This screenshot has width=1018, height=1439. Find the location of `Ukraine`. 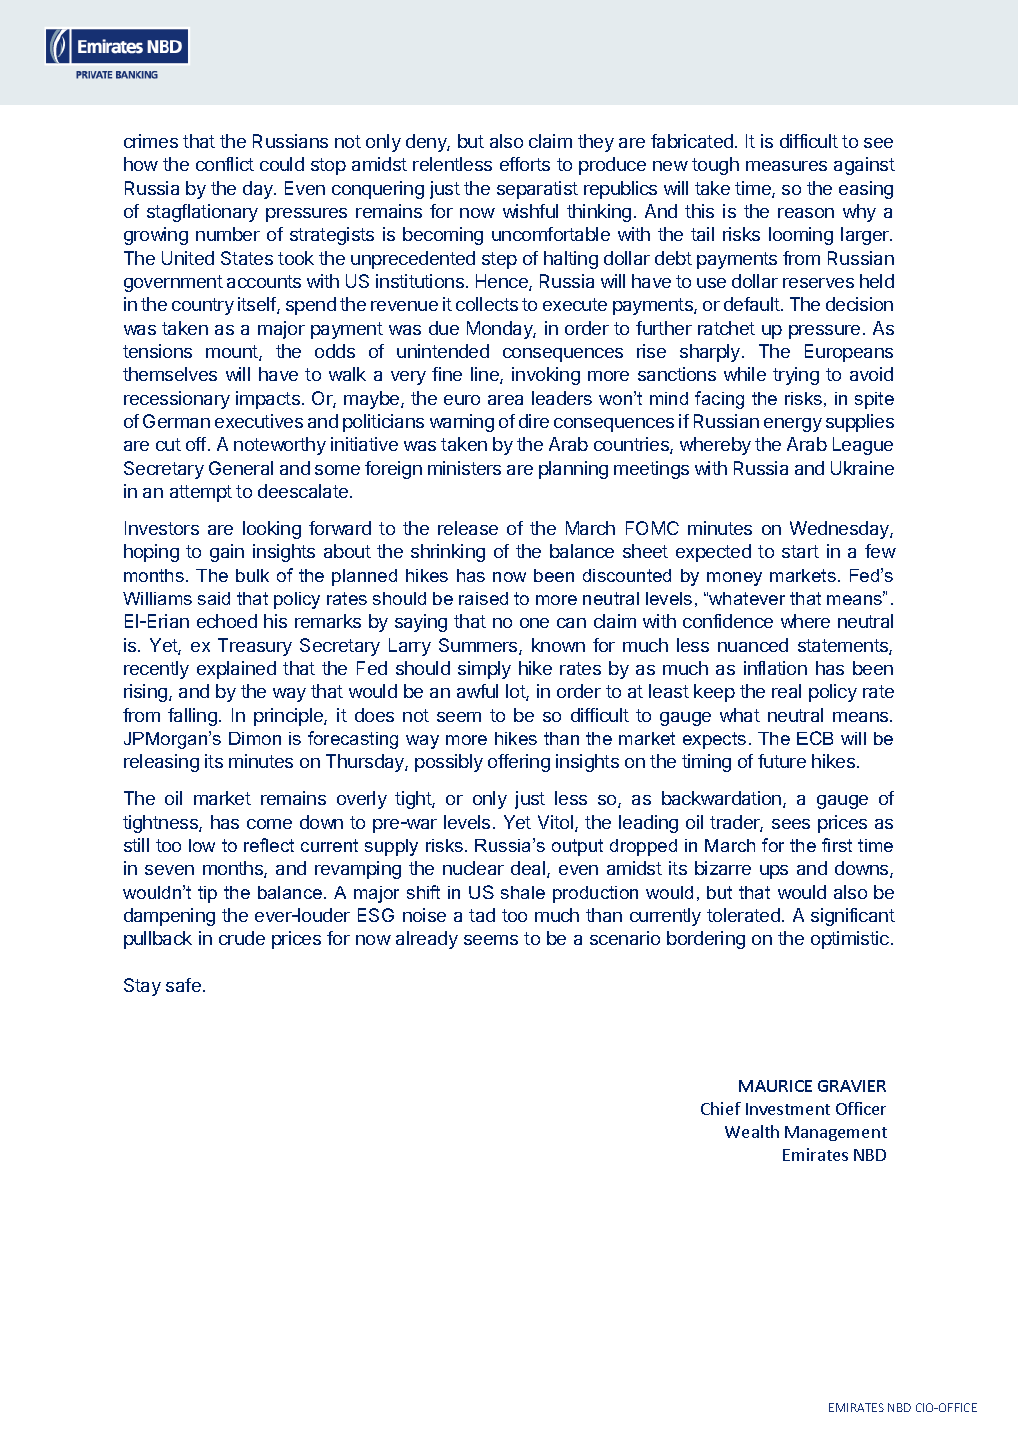

Ukraine is located at coordinates (862, 468).
